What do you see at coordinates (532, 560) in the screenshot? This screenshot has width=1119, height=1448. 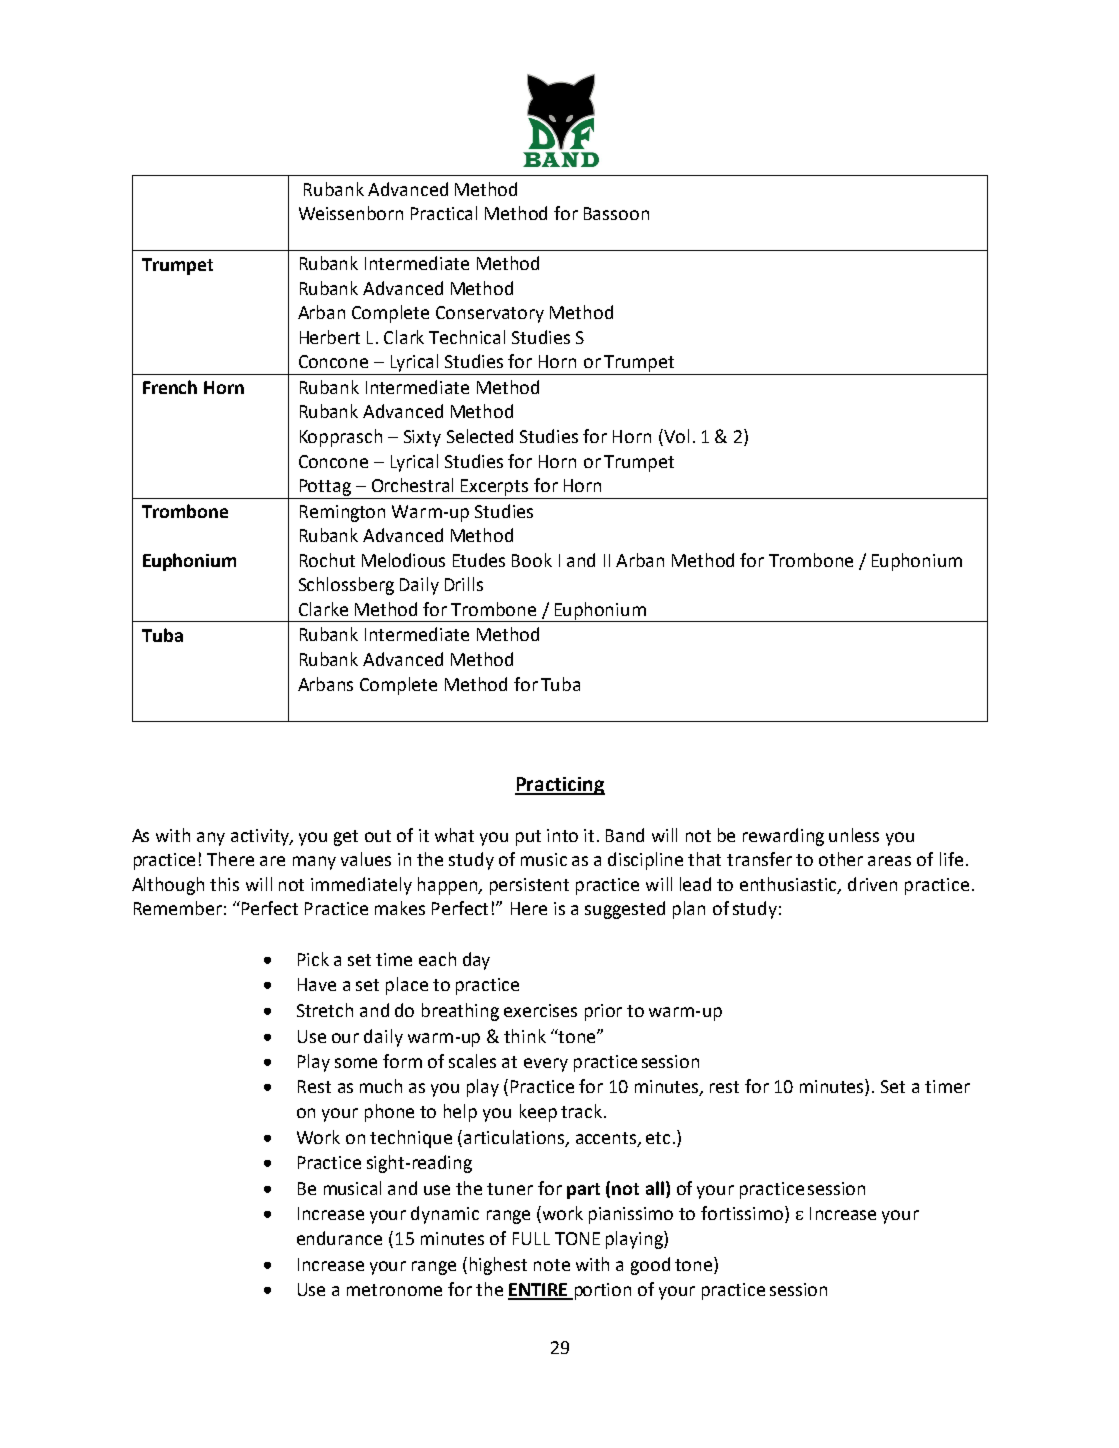 I see `Book` at bounding box center [532, 560].
